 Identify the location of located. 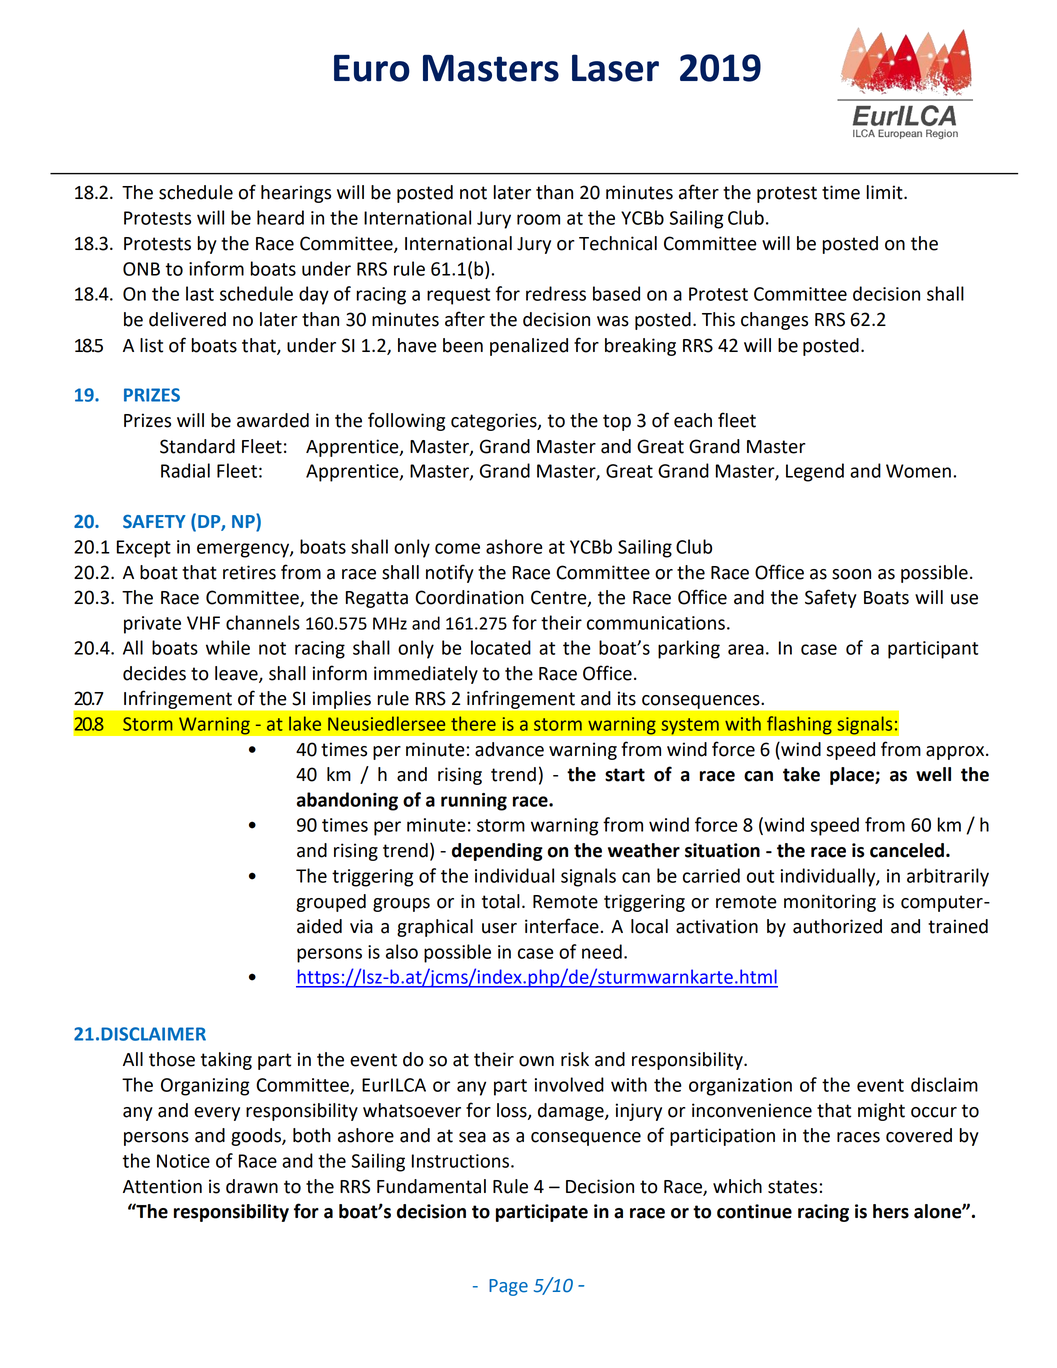
(501, 647).
